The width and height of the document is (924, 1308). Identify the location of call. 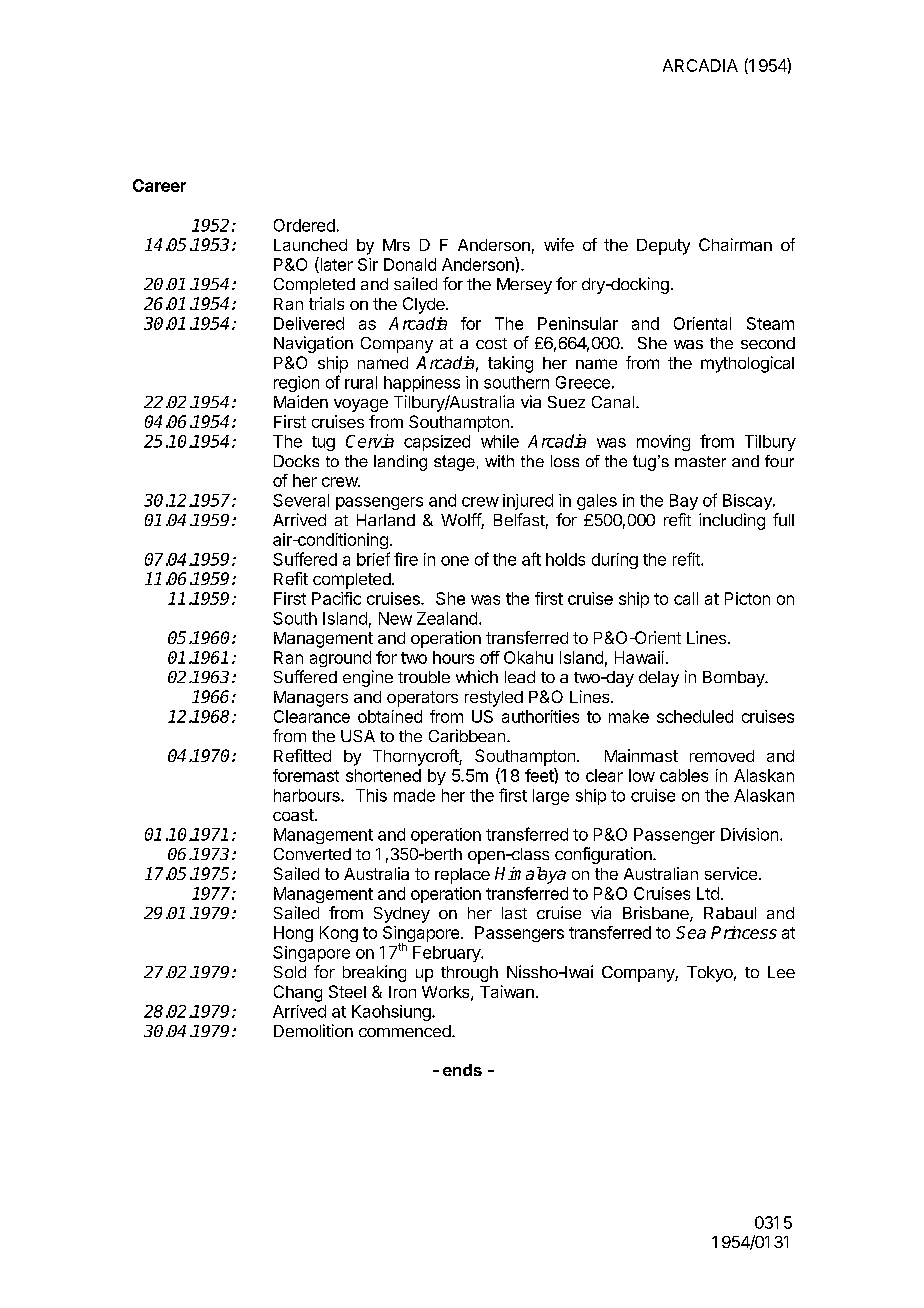
(686, 598).
